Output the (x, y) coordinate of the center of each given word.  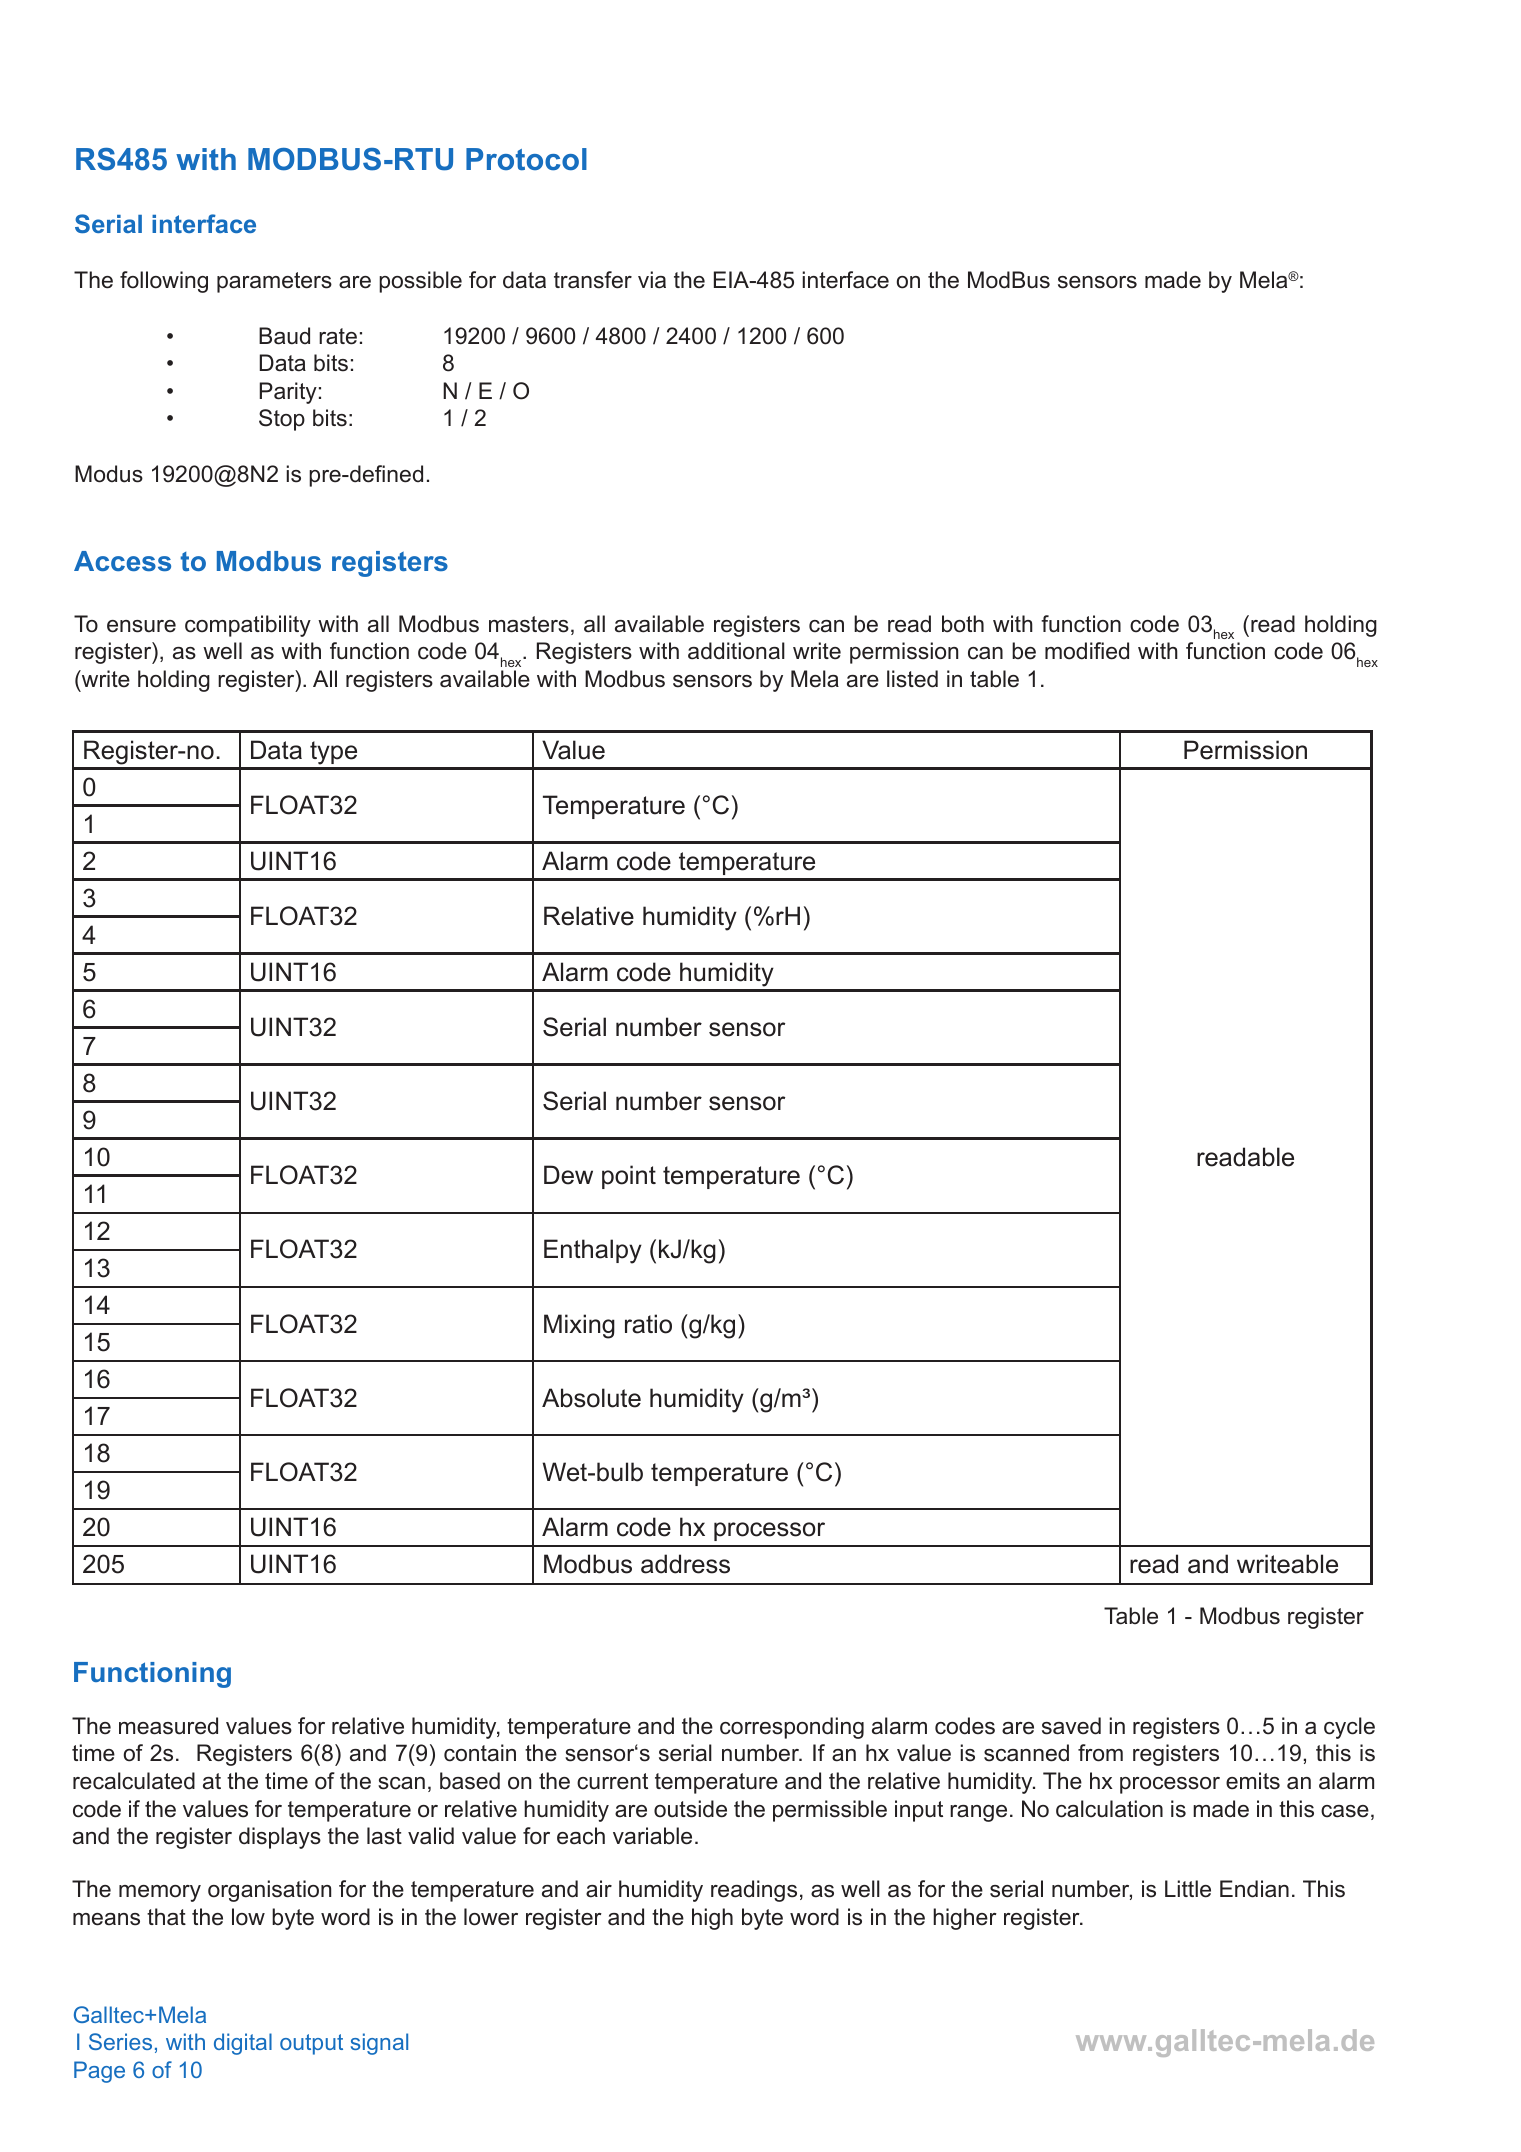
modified (1087, 651)
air (599, 1889)
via (652, 280)
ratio (648, 1324)
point (629, 1177)
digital (243, 2044)
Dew (568, 1175)
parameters (274, 282)
